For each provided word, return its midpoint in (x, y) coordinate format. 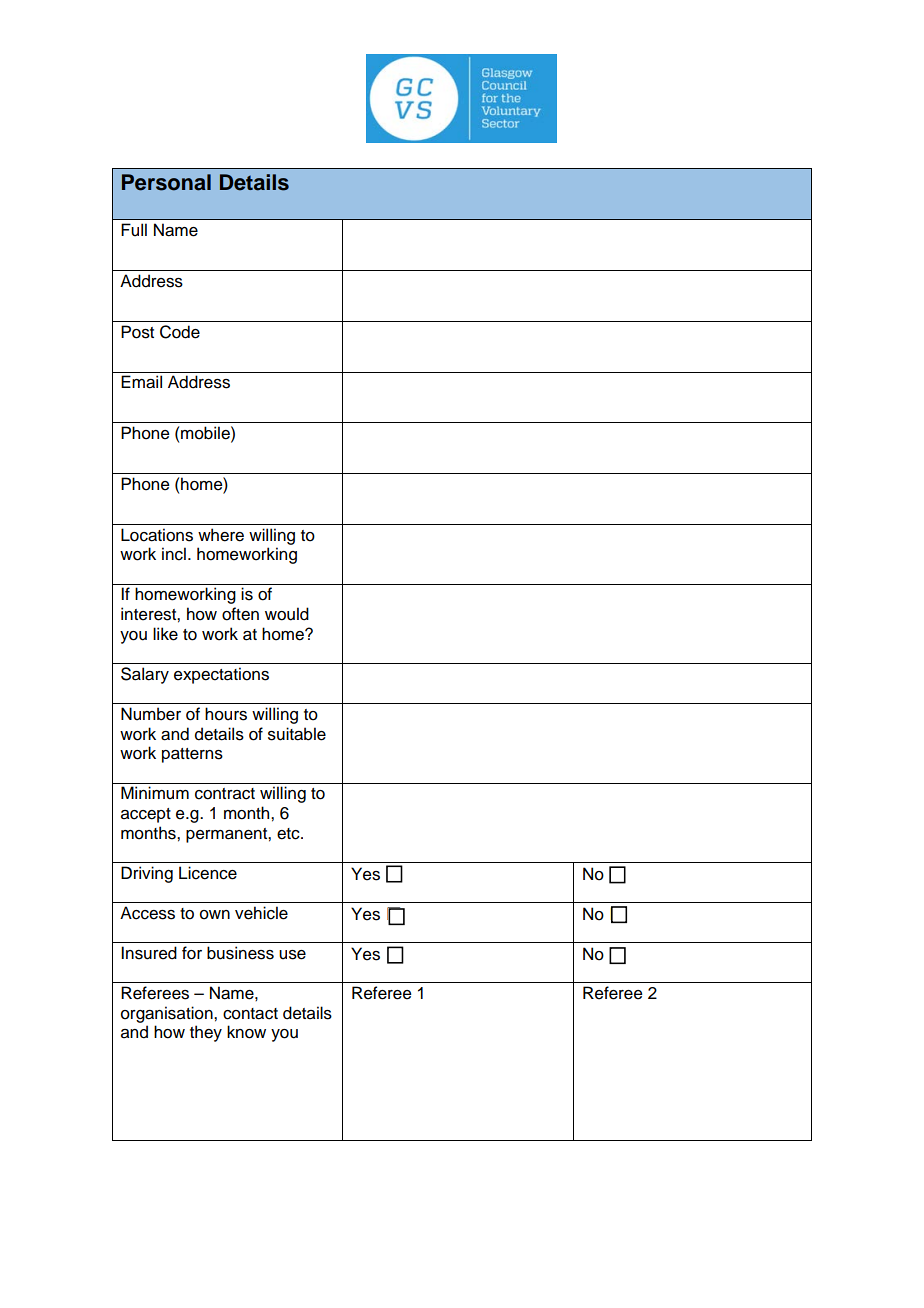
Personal (166, 182)
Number (151, 714)
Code (180, 332)
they (206, 1033)
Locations (157, 535)
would (287, 614)
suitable (297, 734)
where (221, 535)
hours (226, 714)
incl (174, 554)
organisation (168, 1014)
